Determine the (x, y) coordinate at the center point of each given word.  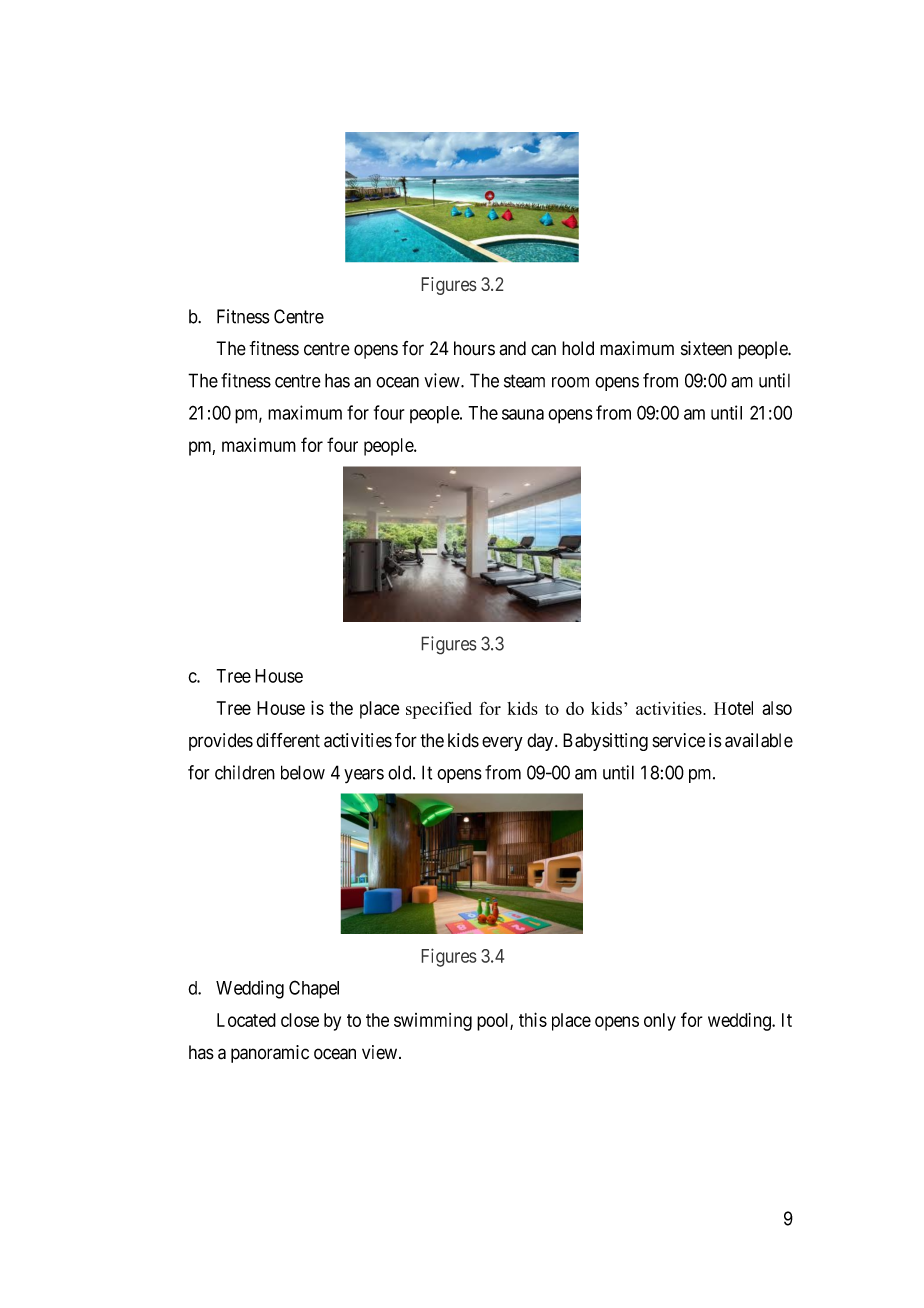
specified (439, 710)
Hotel (733, 708)
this (533, 1019)
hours (474, 348)
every (502, 743)
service (678, 740)
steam (524, 381)
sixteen (706, 348)
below (303, 772)
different (288, 740)
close (300, 1020)
